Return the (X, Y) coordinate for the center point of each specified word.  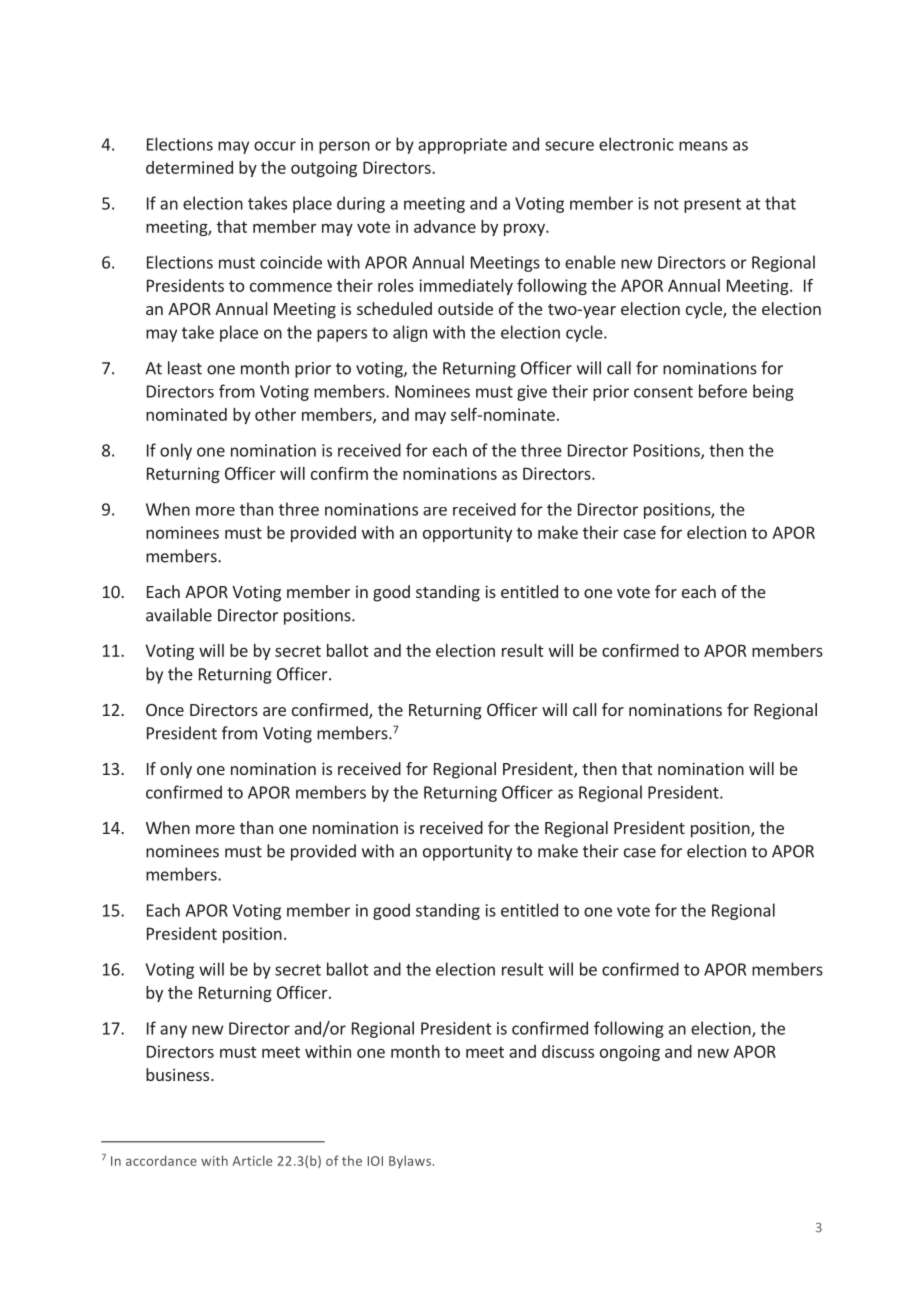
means (703, 146)
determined (189, 167)
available (179, 615)
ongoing (630, 1053)
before (723, 391)
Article (252, 1160)
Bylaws (411, 1161)
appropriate (462, 146)
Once (165, 710)
